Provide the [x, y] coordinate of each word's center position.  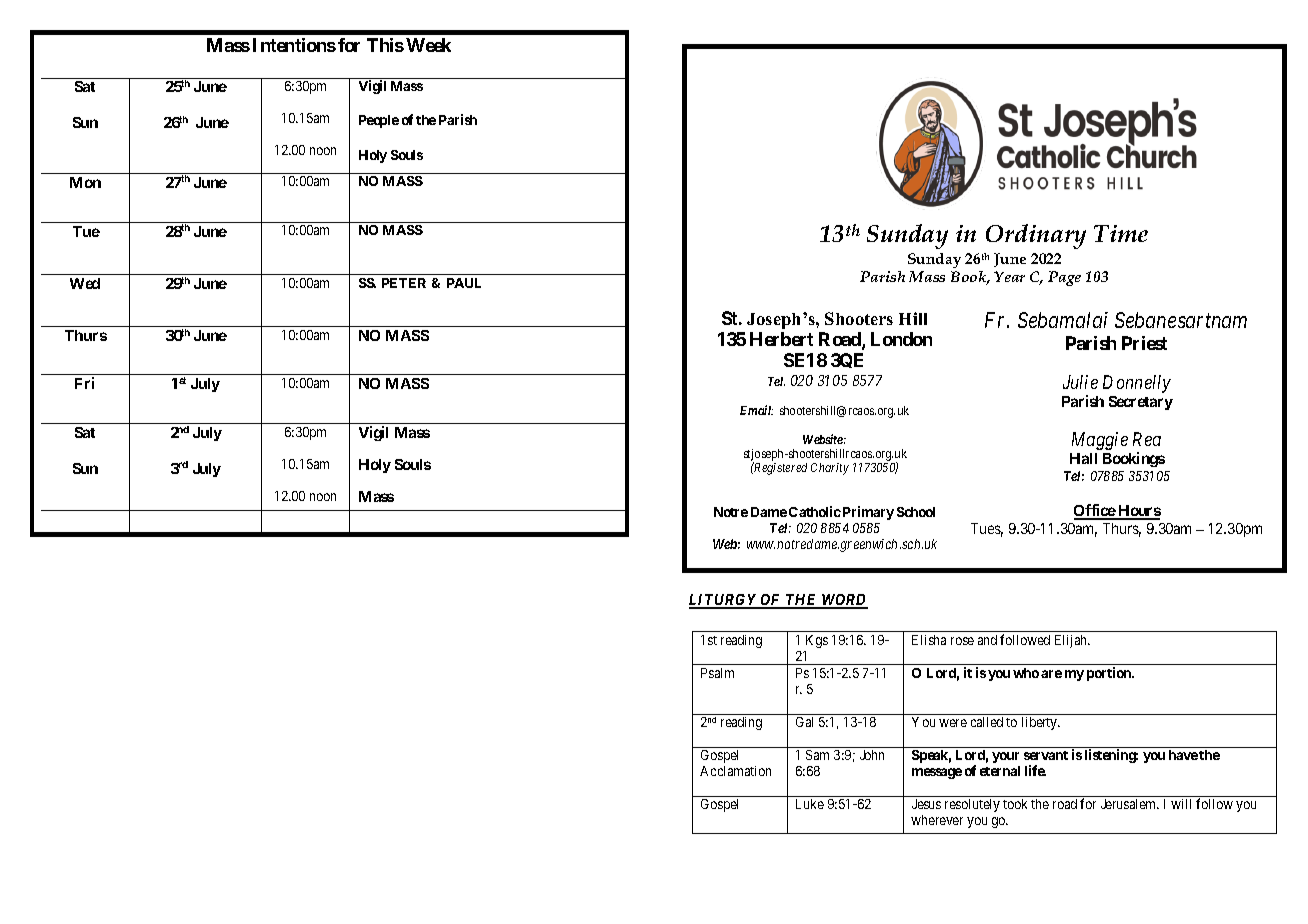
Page [1064, 278]
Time [1121, 233]
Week [428, 45]
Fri [84, 383]
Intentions [294, 45]
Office [1095, 512]
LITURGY [724, 601]
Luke [810, 804]
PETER [404, 283]
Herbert [781, 339]
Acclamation [735, 771]
